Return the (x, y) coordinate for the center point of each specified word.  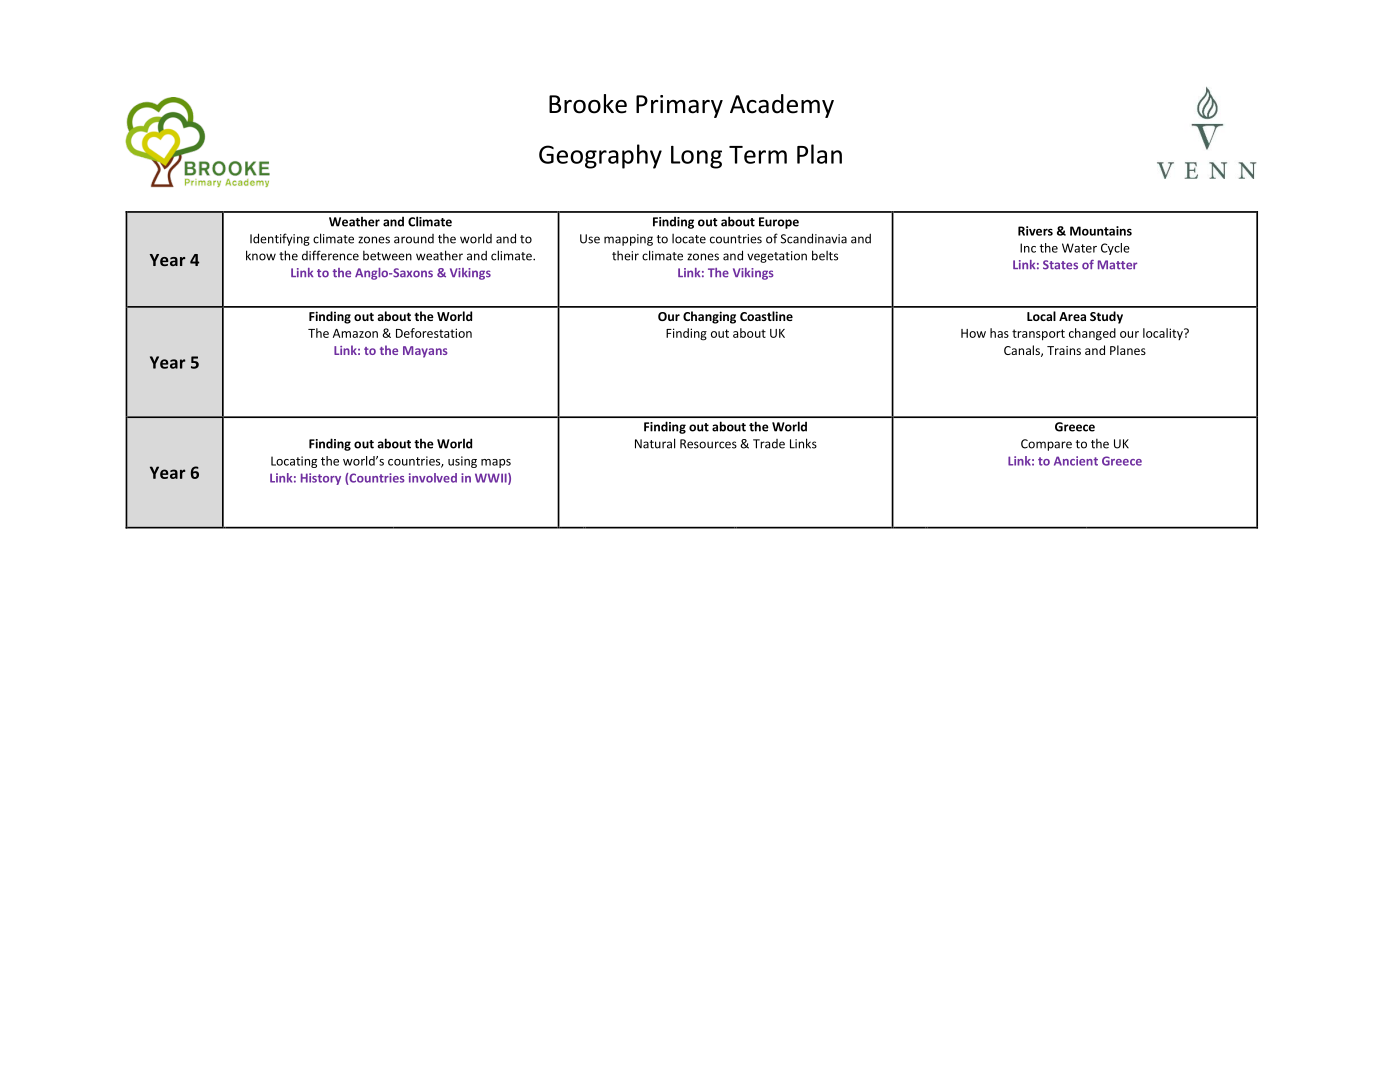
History (321, 479)
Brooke (588, 104)
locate (689, 239)
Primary (679, 106)
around (414, 239)
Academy (782, 106)
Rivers (1035, 231)
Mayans (425, 352)
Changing (709, 317)
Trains (1064, 350)
